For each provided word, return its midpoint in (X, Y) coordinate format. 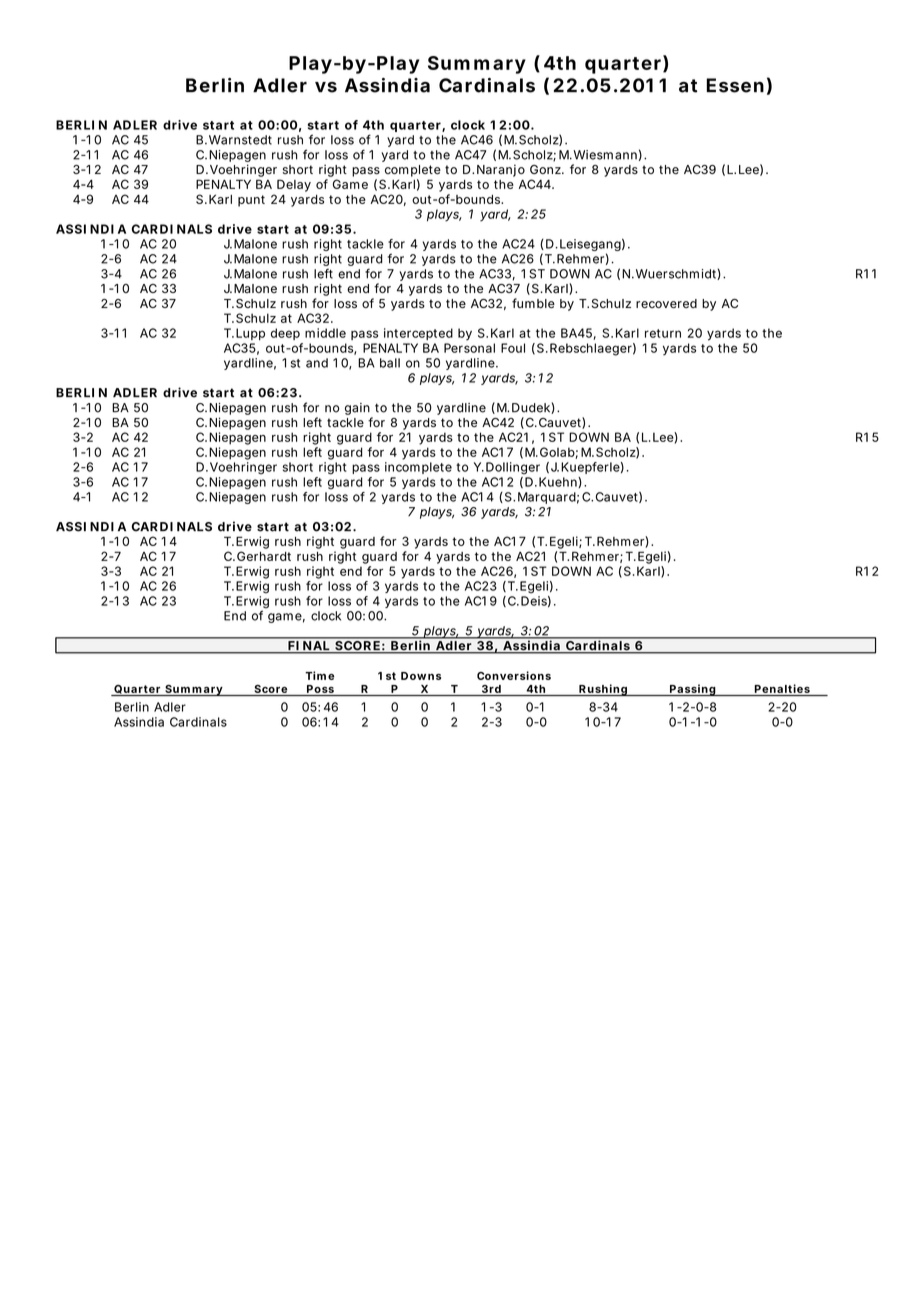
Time (319, 675)
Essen (735, 85)
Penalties (782, 688)
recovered (666, 303)
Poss (320, 689)
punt (251, 201)
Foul (513, 348)
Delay (294, 185)
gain (357, 409)
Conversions (514, 675)
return (663, 333)
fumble (533, 303)
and (317, 363)
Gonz (546, 169)
